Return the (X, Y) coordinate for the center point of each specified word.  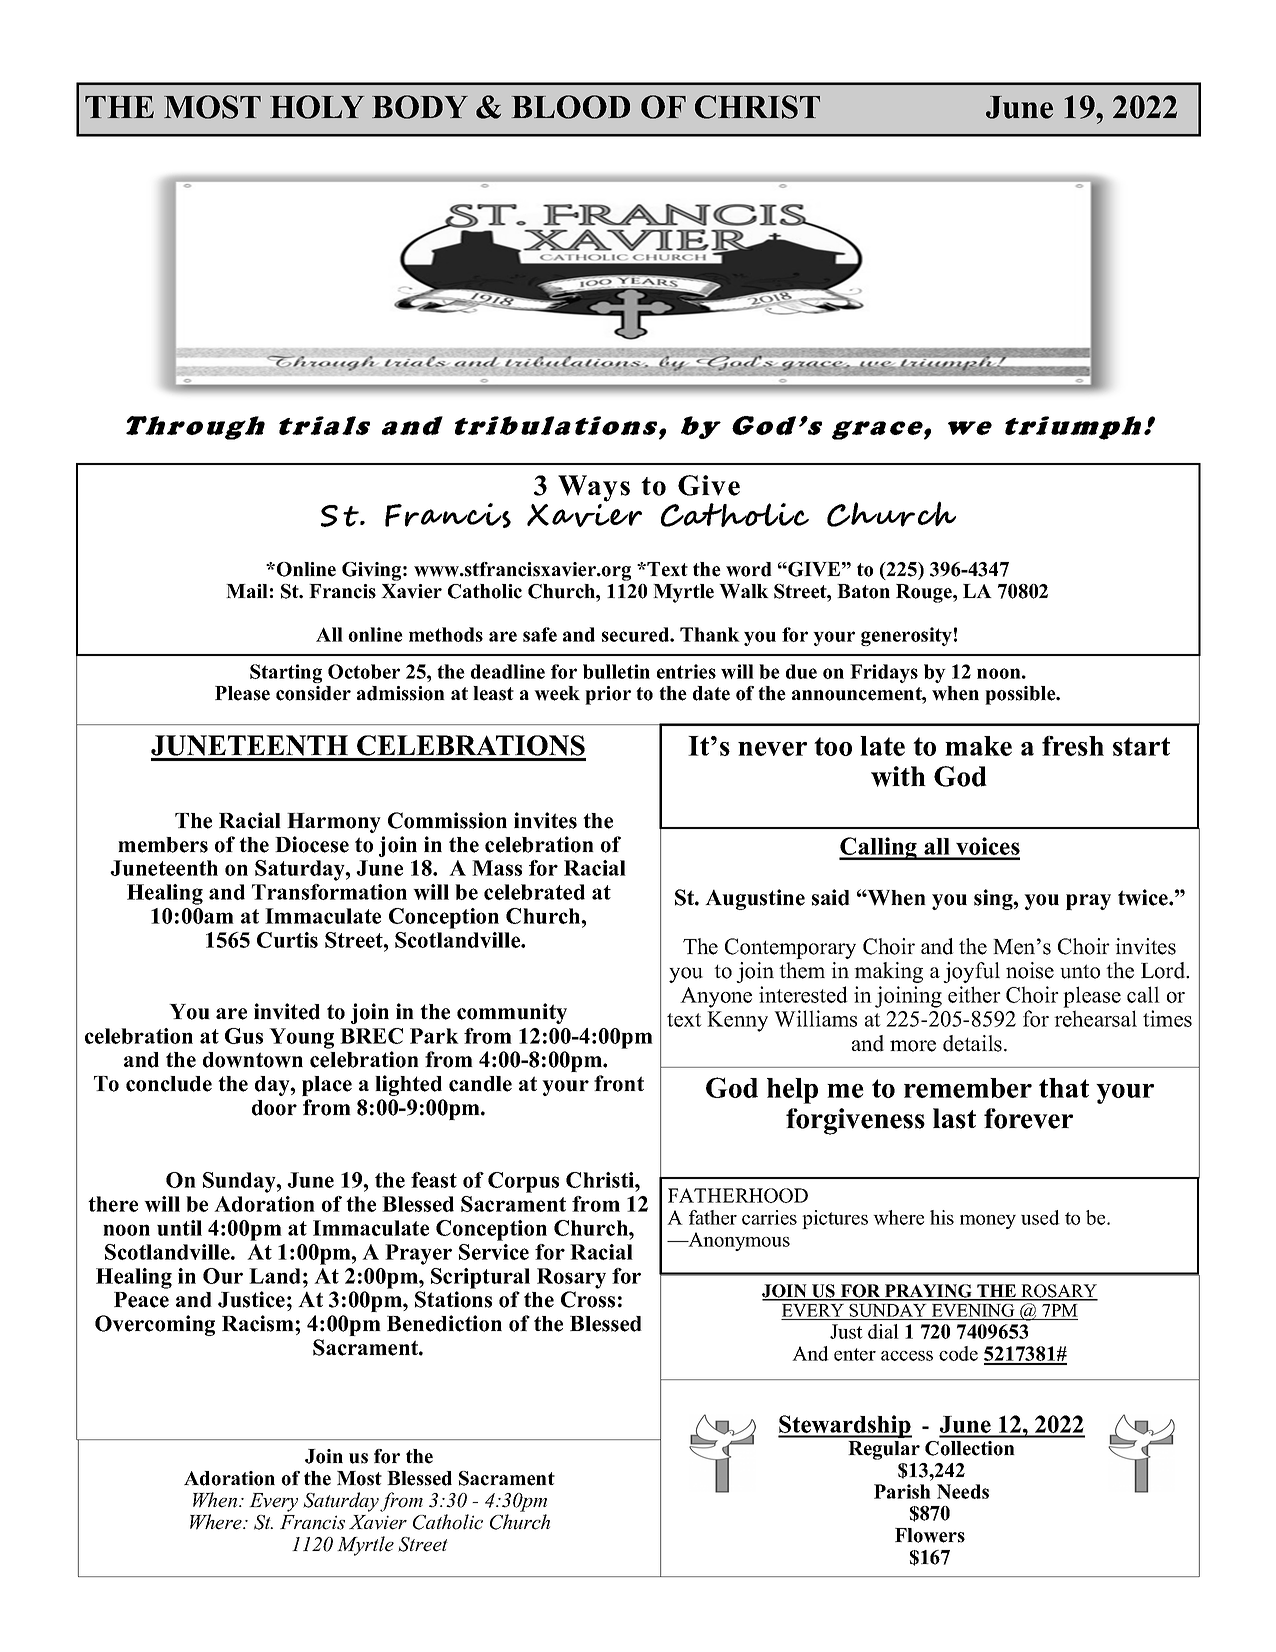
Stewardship (845, 1426)
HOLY (317, 107)
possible (1021, 695)
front (619, 1083)
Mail (247, 591)
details (974, 1043)
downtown (253, 1060)
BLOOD (571, 107)
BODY (420, 107)
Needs (963, 1491)
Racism (259, 1323)
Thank (710, 634)
